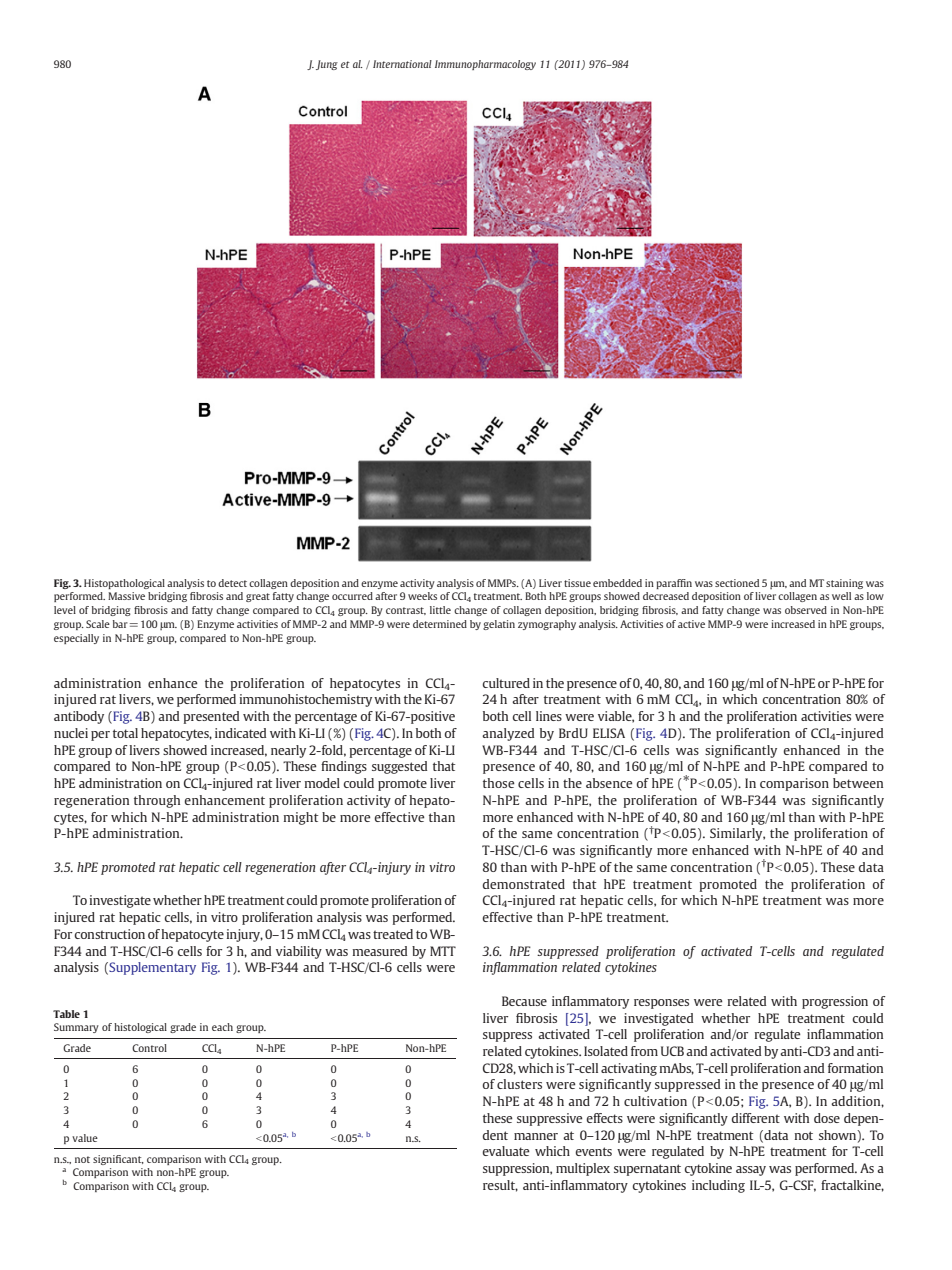 This page has height=1270, width=952. What do you see at coordinates (506, 1151) in the page?
I see `evaluate` at bounding box center [506, 1151].
